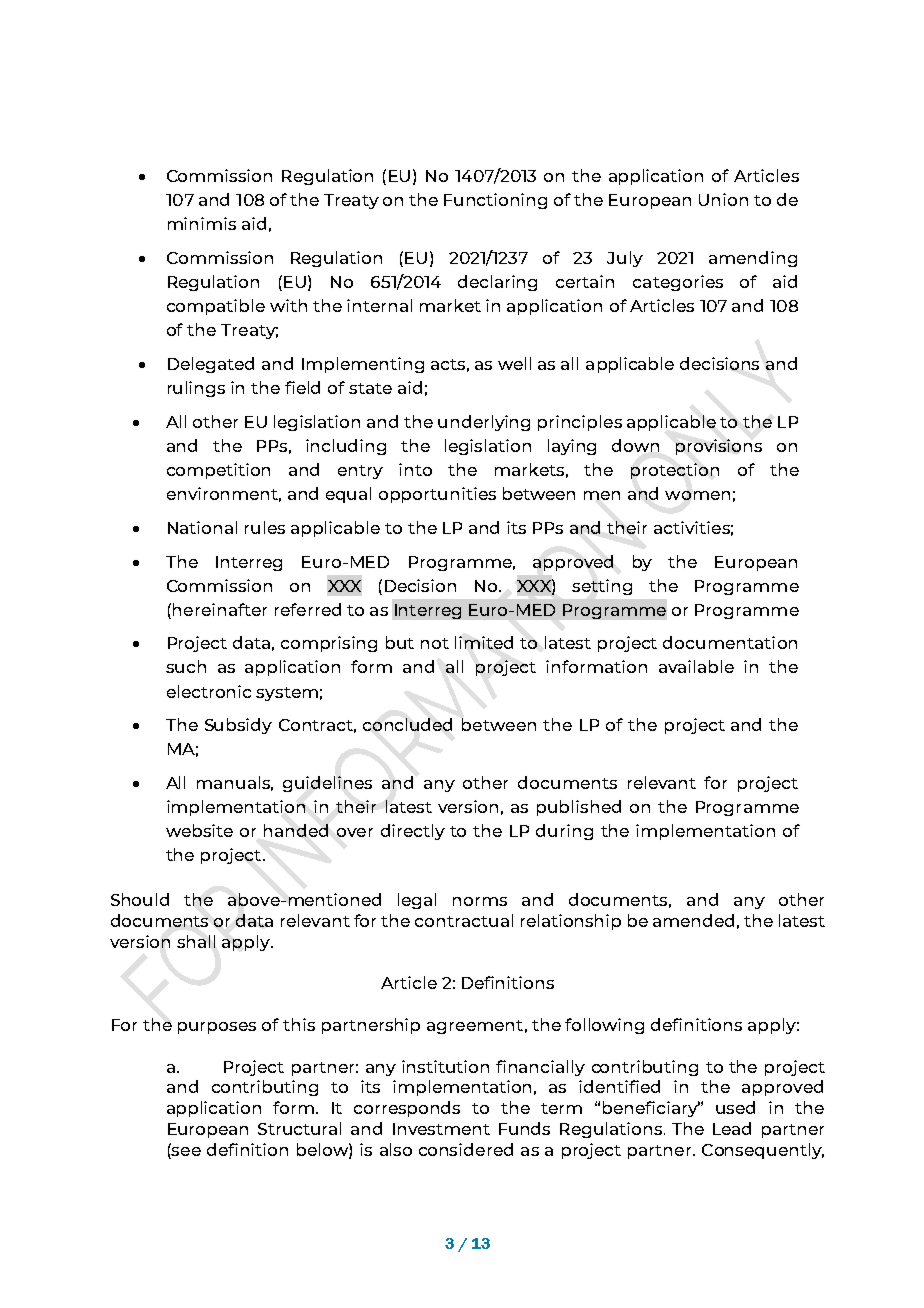  I want to click on opportunities, so click(437, 495).
